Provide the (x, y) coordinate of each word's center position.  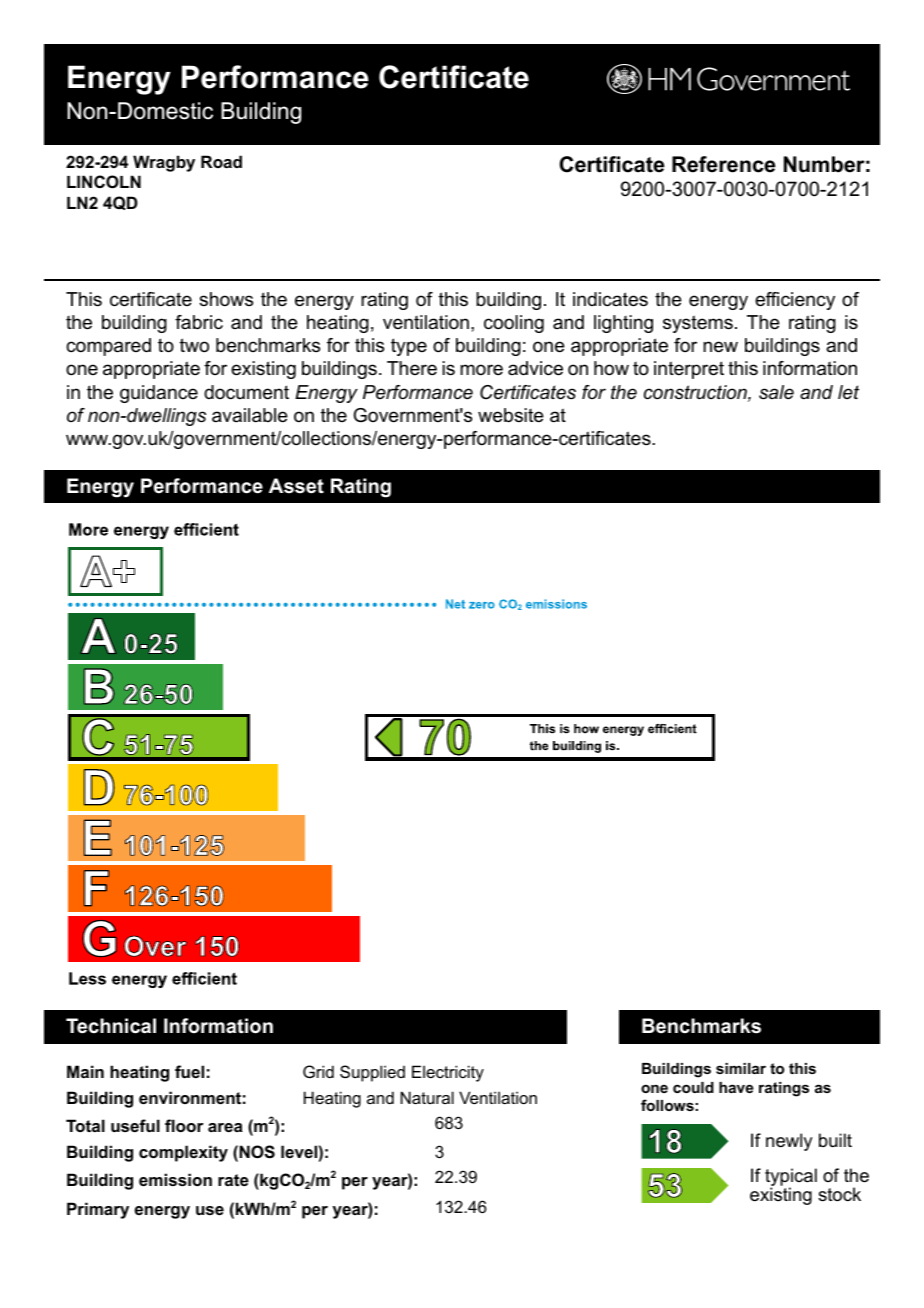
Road (221, 161)
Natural (427, 1097)
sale (776, 392)
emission (175, 1179)
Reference (723, 164)
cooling (514, 324)
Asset (296, 486)
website (511, 415)
